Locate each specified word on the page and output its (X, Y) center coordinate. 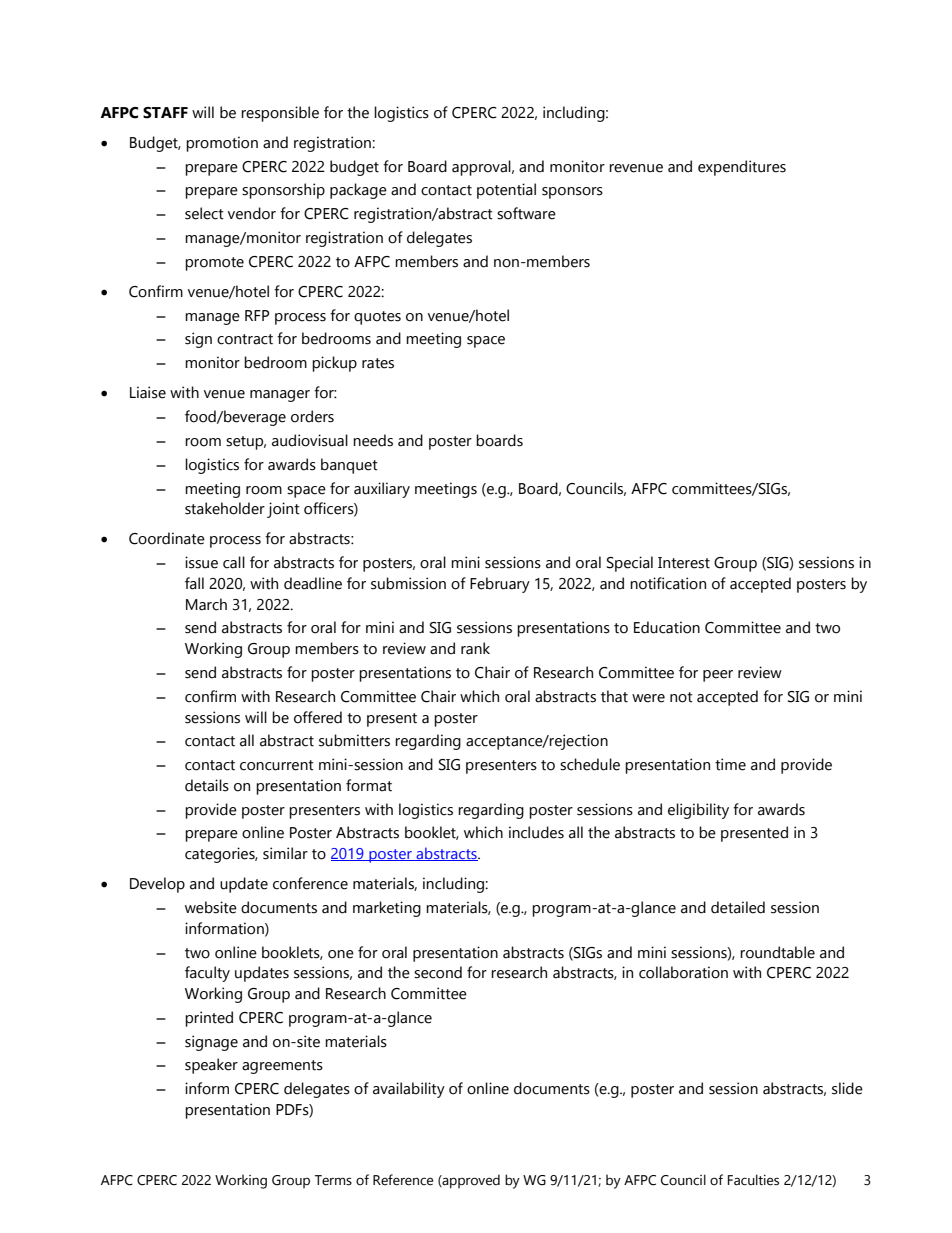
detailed (738, 907)
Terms (333, 1180)
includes (536, 832)
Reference (403, 1180)
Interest (684, 563)
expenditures (742, 168)
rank (475, 648)
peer (718, 676)
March (206, 604)
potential (506, 191)
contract (245, 339)
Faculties (753, 1180)
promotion (222, 144)
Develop (157, 885)
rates (378, 363)
